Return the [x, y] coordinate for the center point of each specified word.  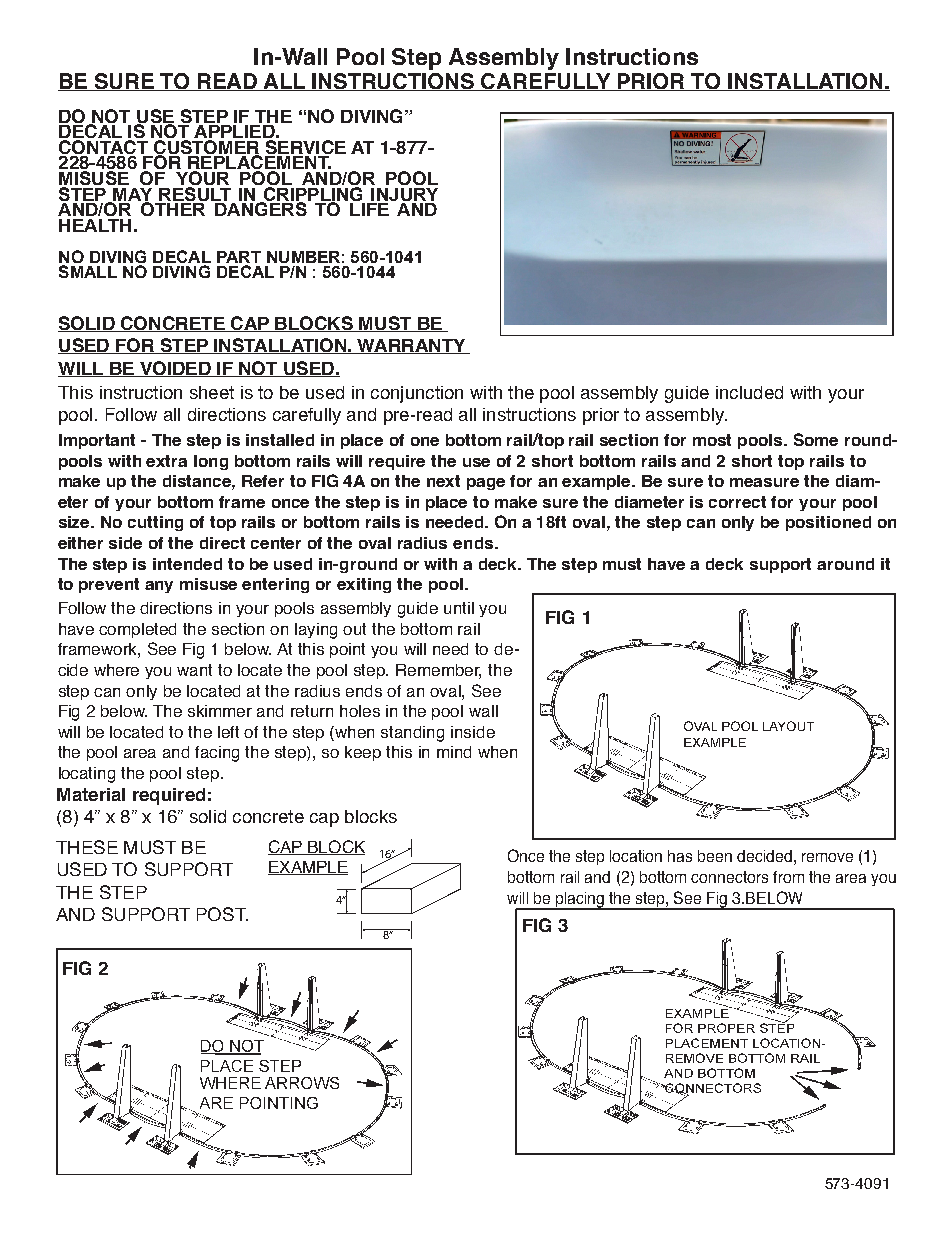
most [712, 440]
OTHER [173, 208]
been [715, 856]
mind [454, 752]
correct [737, 502]
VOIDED [175, 369]
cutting [155, 523]
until [459, 608]
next [443, 481]
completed [137, 630]
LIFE [369, 208]
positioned [828, 523]
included [749, 392]
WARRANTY [412, 346]
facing [217, 754]
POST [222, 914]
